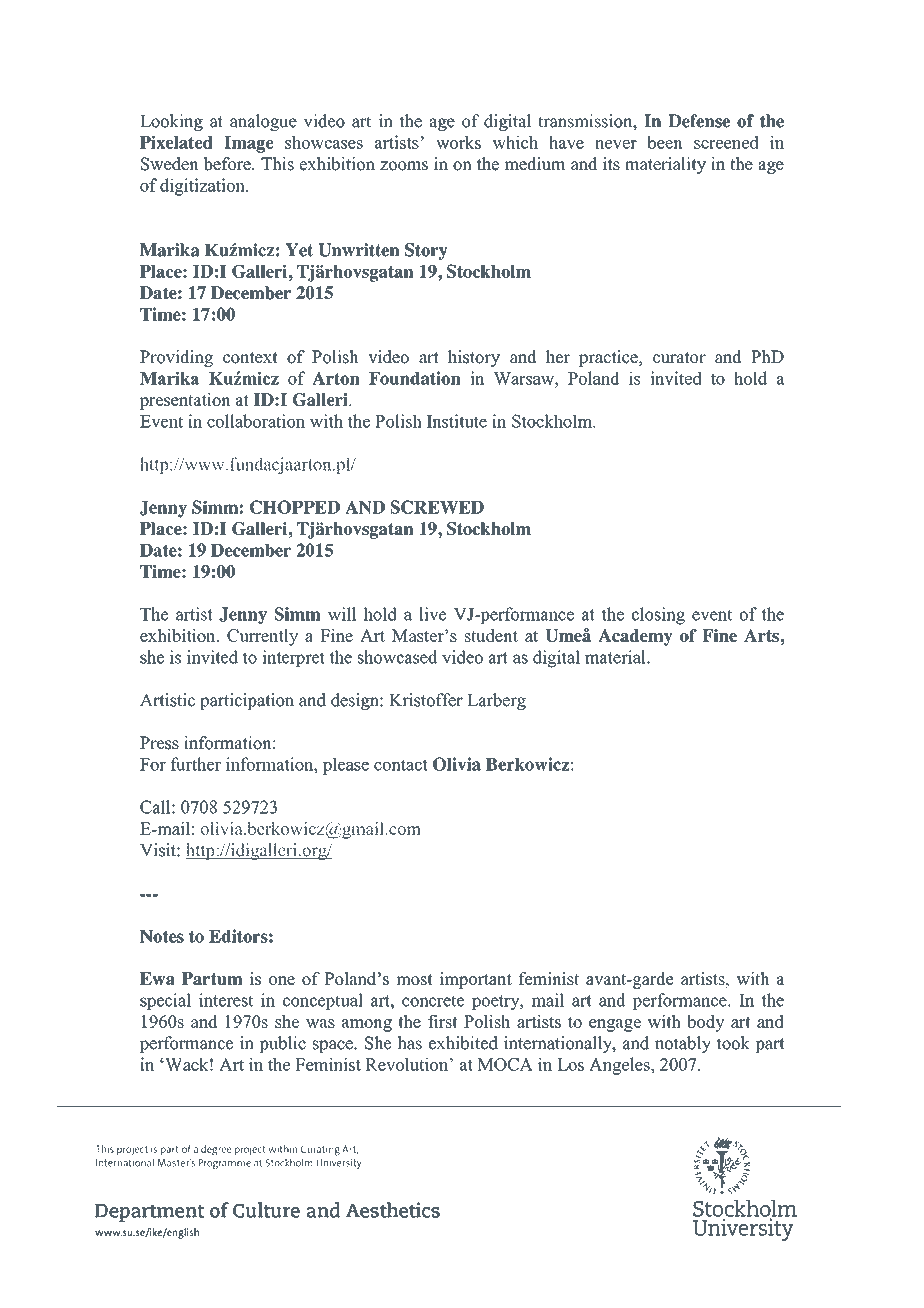  I want to click on been, so click(664, 142).
